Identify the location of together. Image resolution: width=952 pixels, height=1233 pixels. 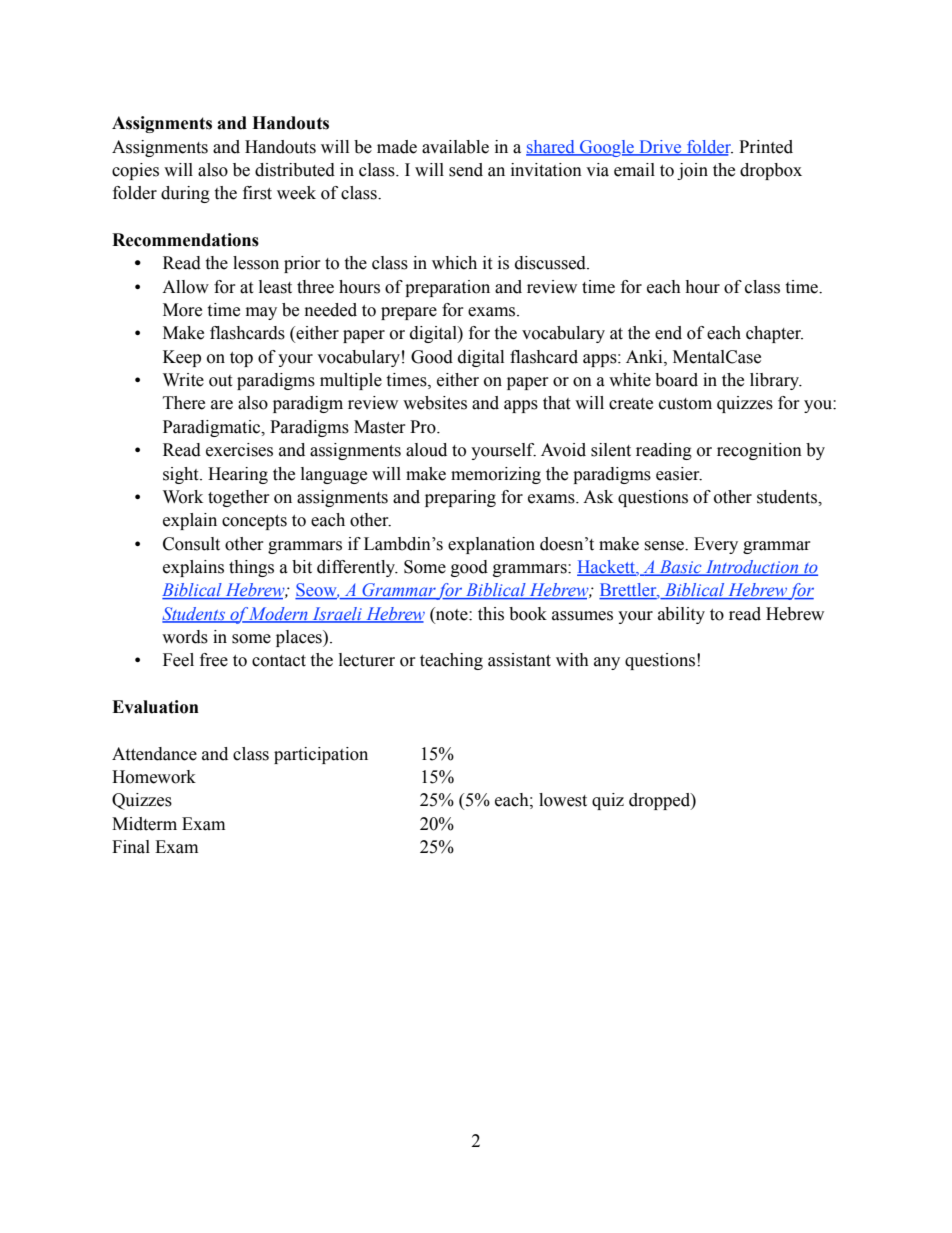
(239, 498).
